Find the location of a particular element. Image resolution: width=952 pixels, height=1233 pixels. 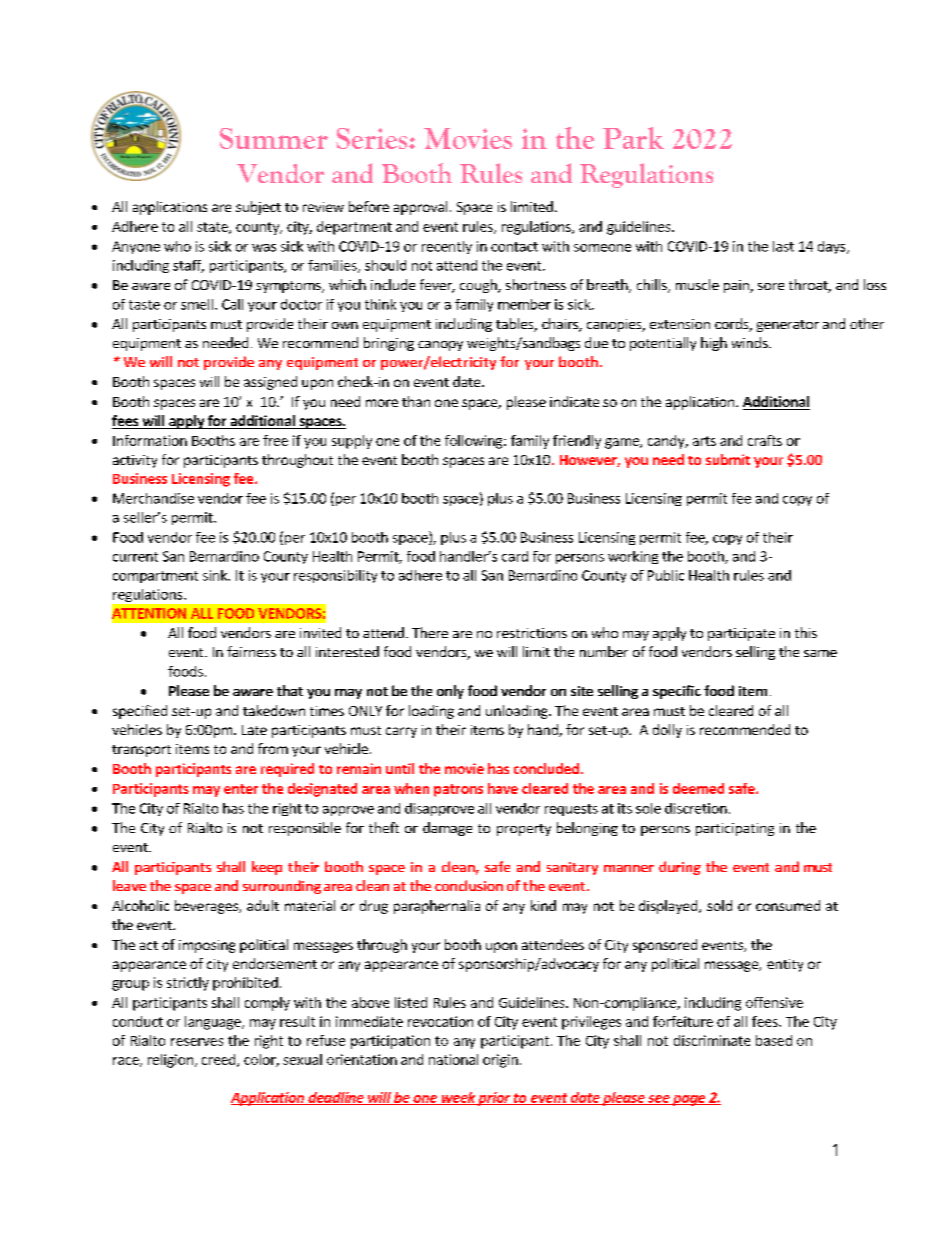

participating is located at coordinates (735, 829).
